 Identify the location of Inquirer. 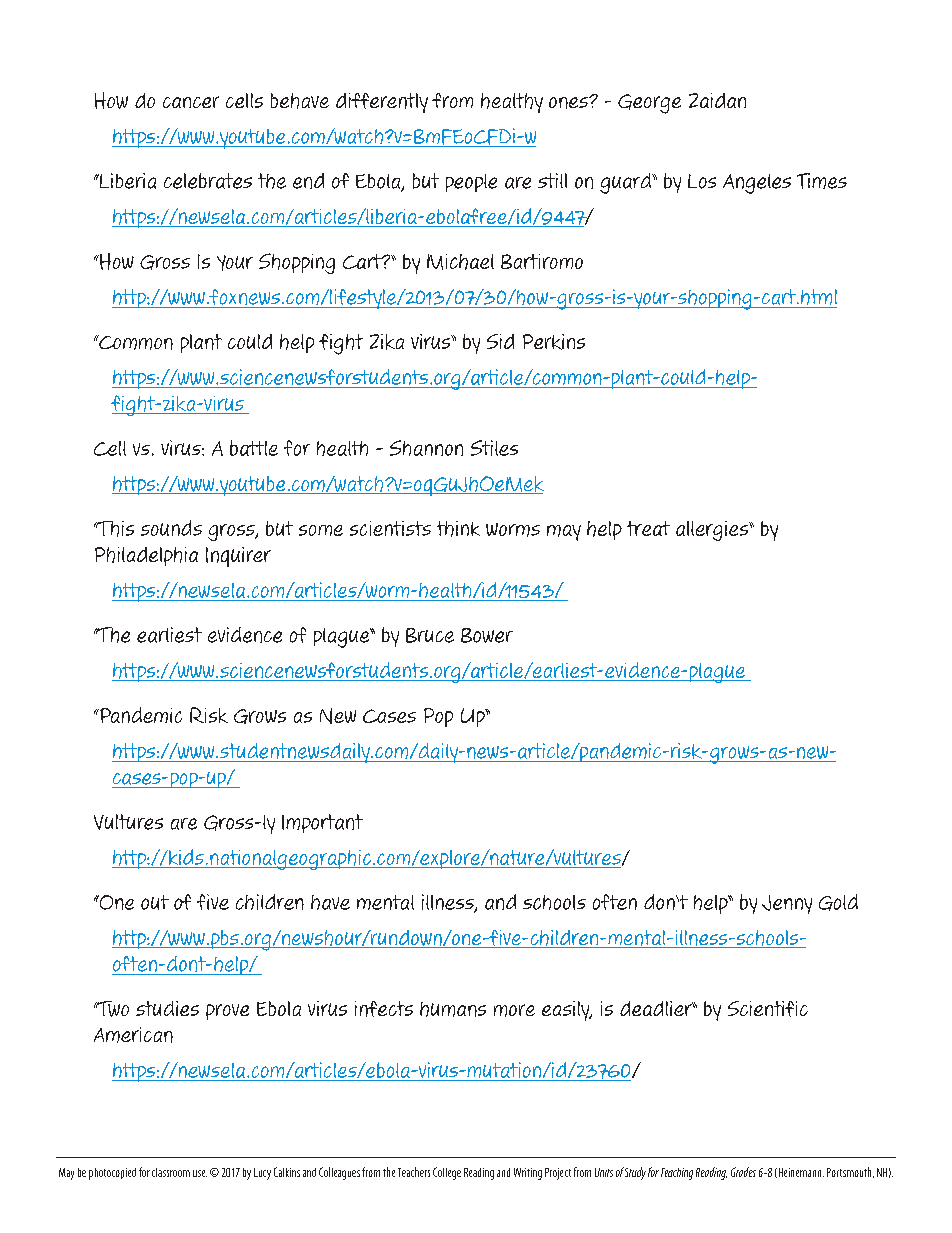
(238, 557).
